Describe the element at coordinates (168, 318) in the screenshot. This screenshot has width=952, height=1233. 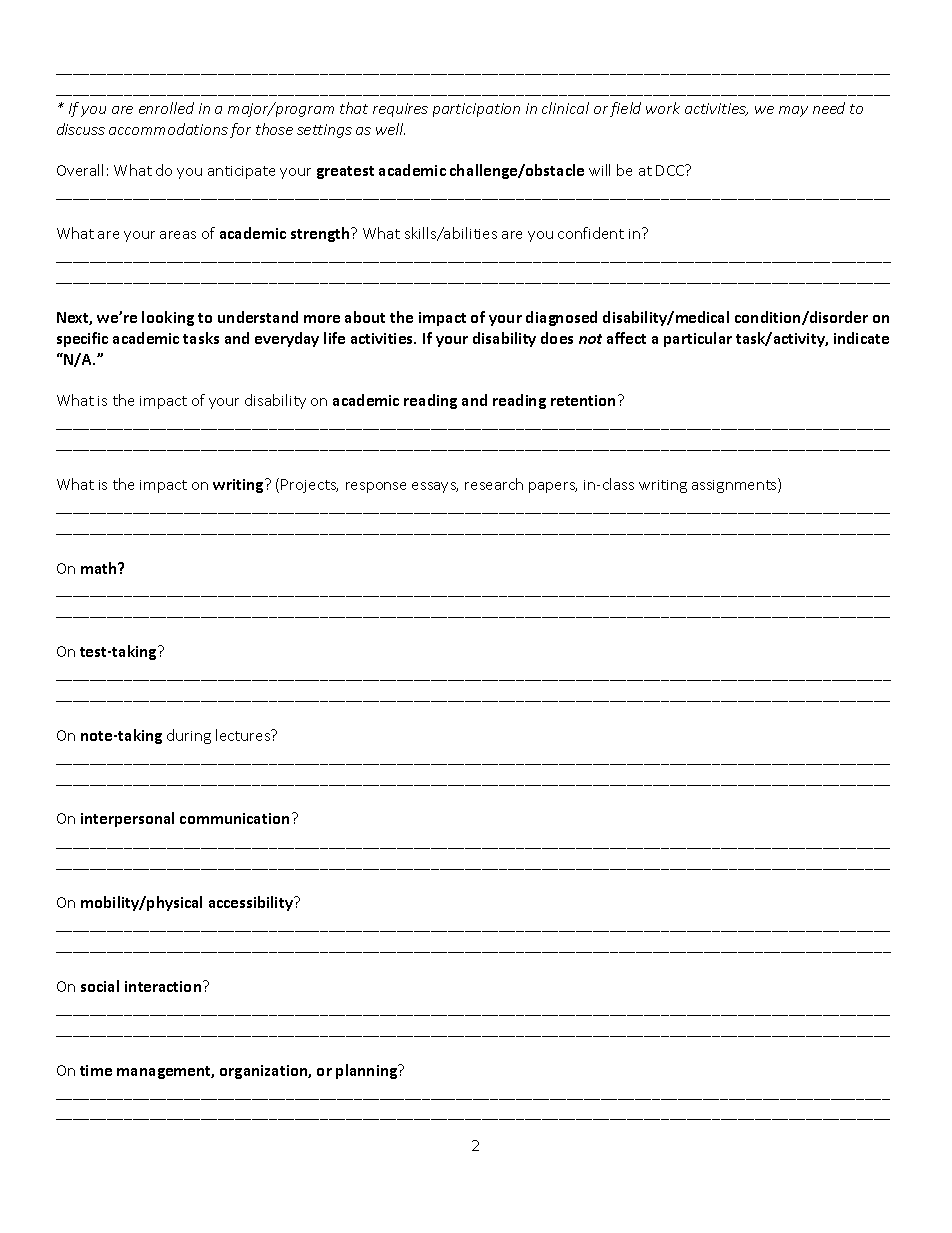
I see `looking` at that location.
